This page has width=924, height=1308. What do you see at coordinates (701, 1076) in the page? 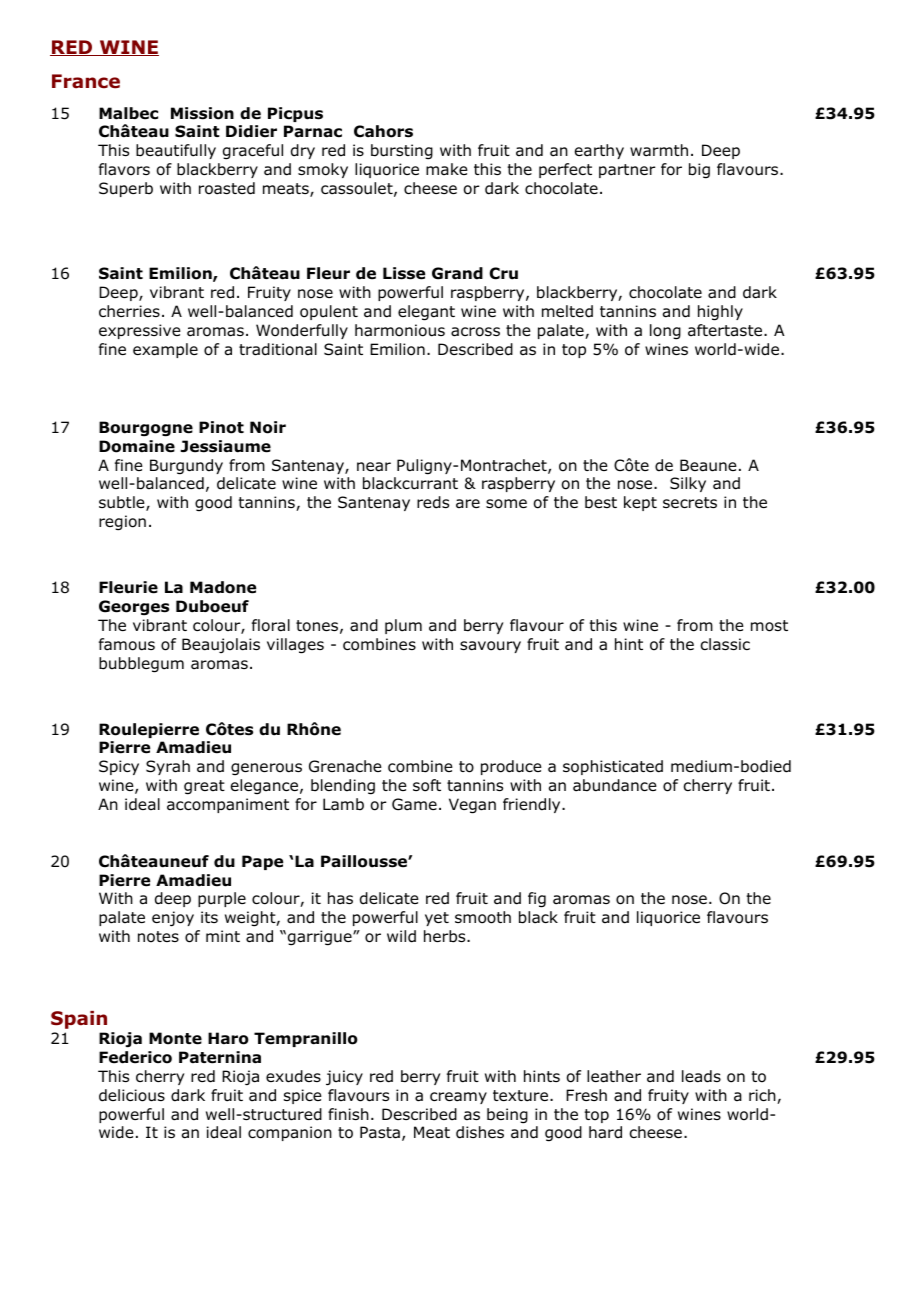
I see `leads` at bounding box center [701, 1076].
